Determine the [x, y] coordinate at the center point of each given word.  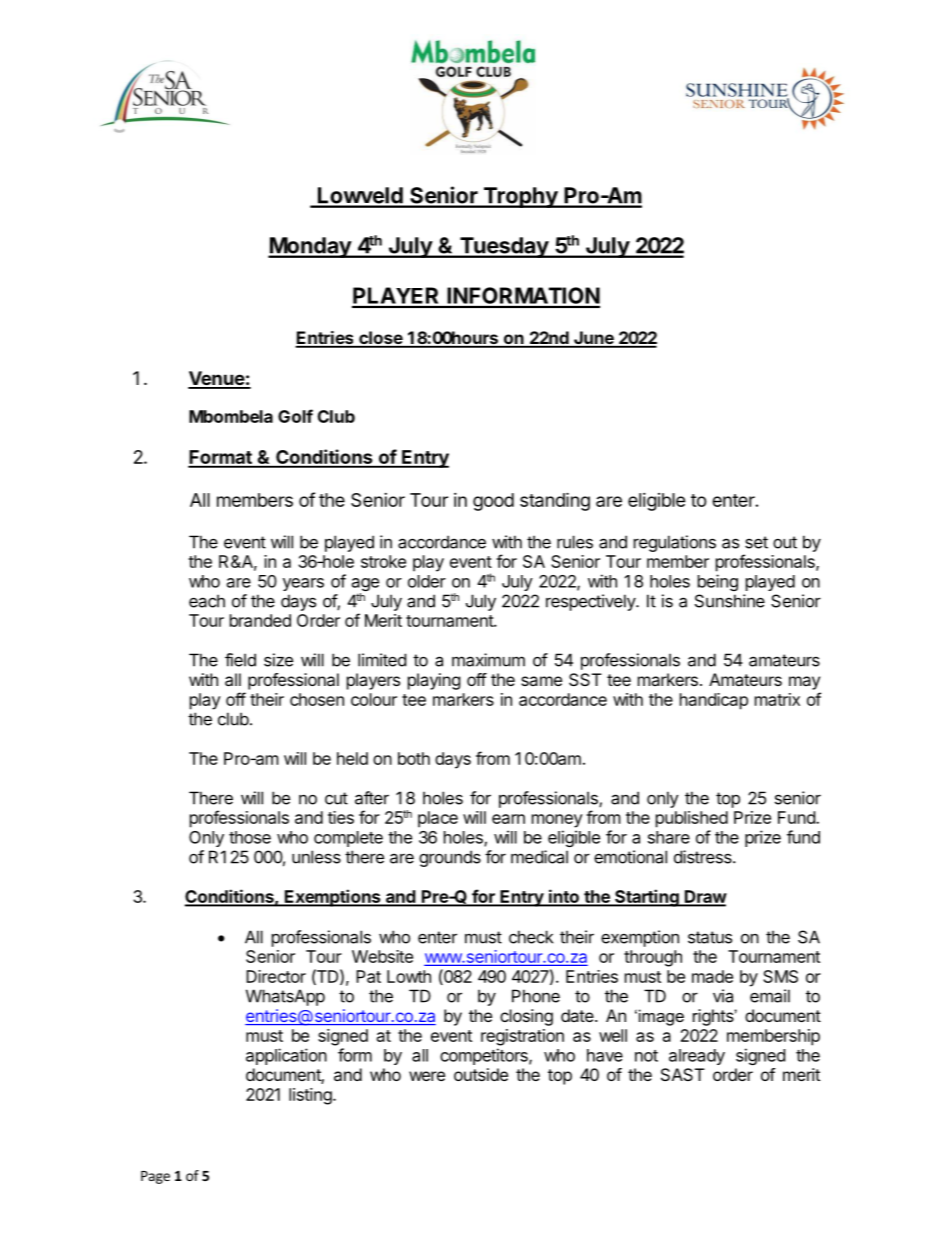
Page [155, 1177]
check [531, 937]
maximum [488, 660]
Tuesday [504, 247]
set [756, 542]
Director [276, 976]
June [594, 339]
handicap [714, 701]
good [493, 502]
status [710, 937]
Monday [310, 247]
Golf [295, 416]
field [240, 660]
